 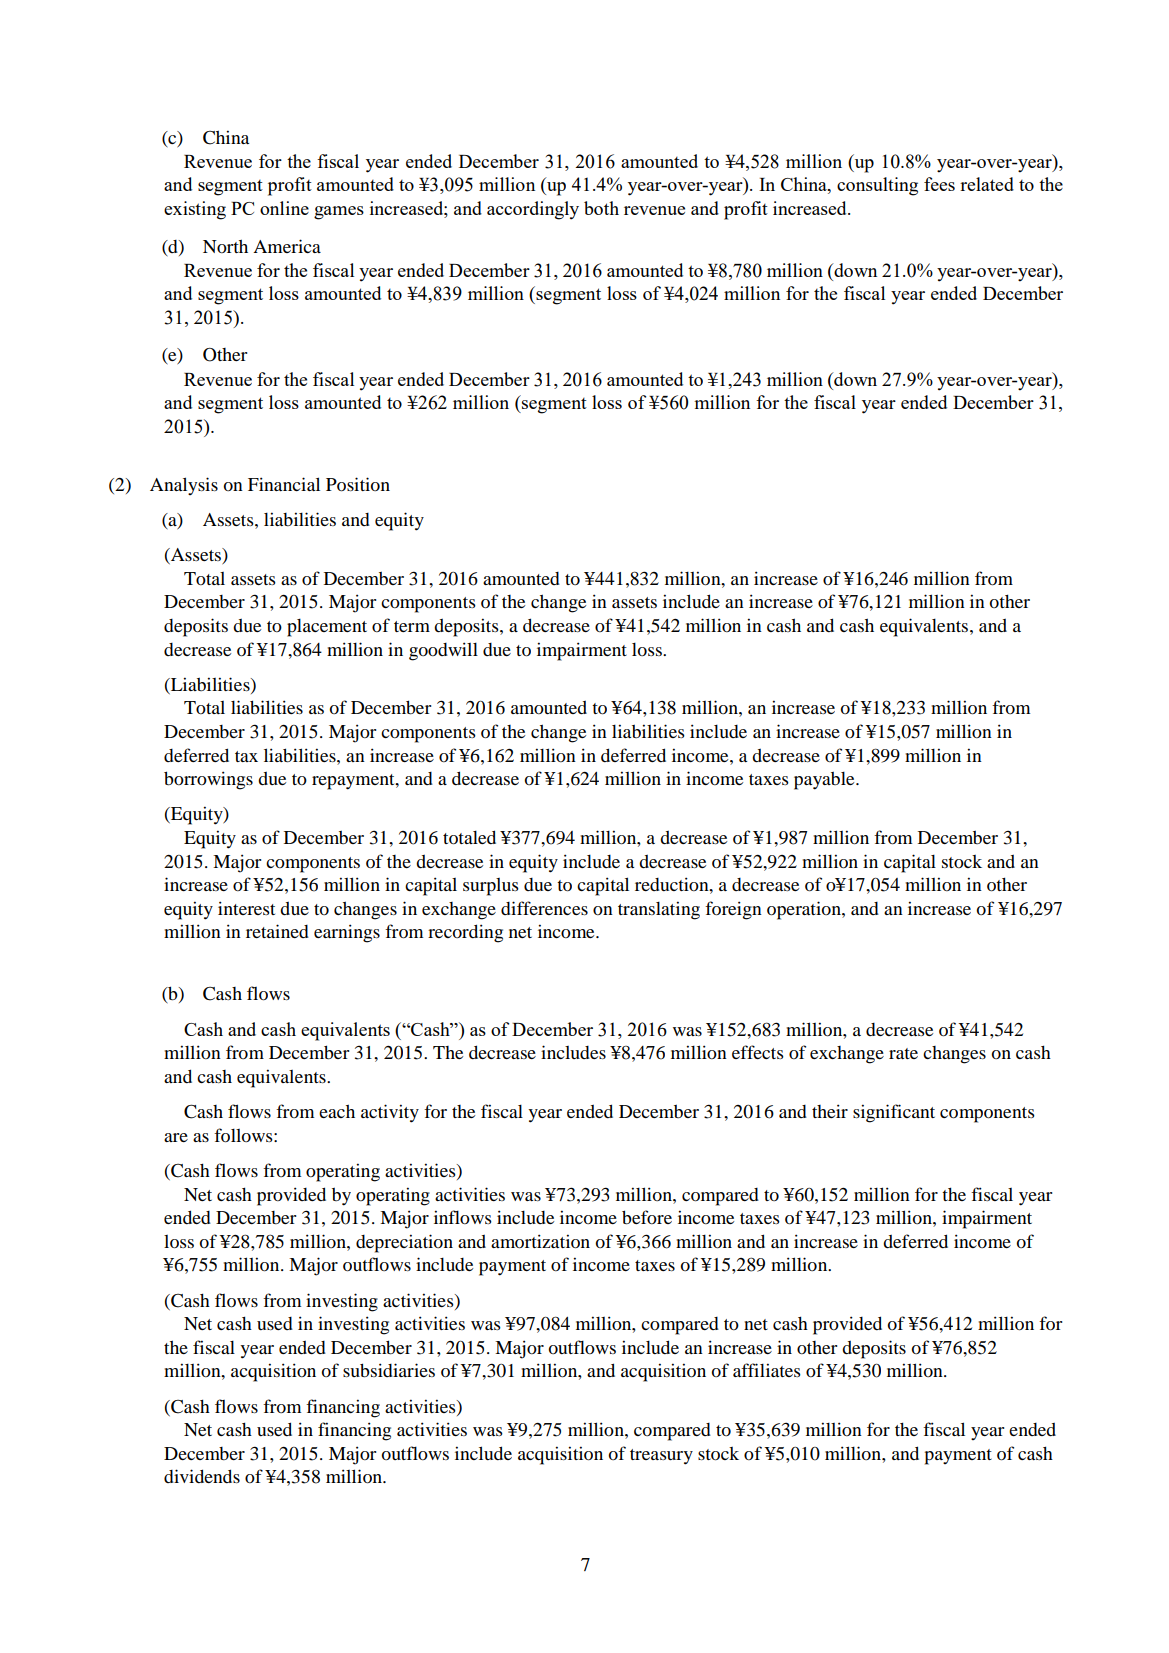 I want to click on differences, so click(x=544, y=908).
